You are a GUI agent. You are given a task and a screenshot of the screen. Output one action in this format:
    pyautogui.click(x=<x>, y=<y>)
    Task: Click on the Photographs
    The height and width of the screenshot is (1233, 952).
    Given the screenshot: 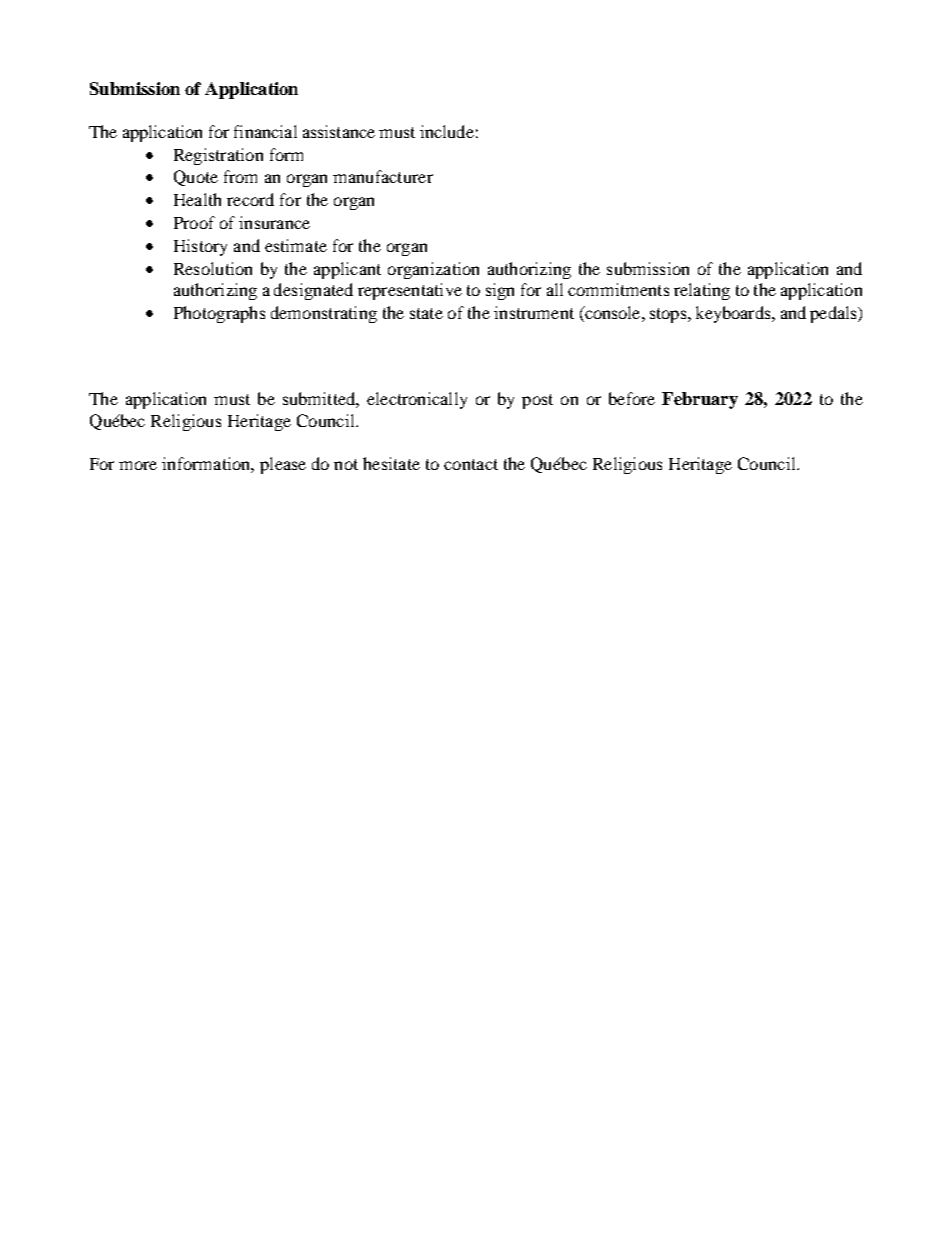 What is the action you would take?
    pyautogui.click(x=219, y=314)
